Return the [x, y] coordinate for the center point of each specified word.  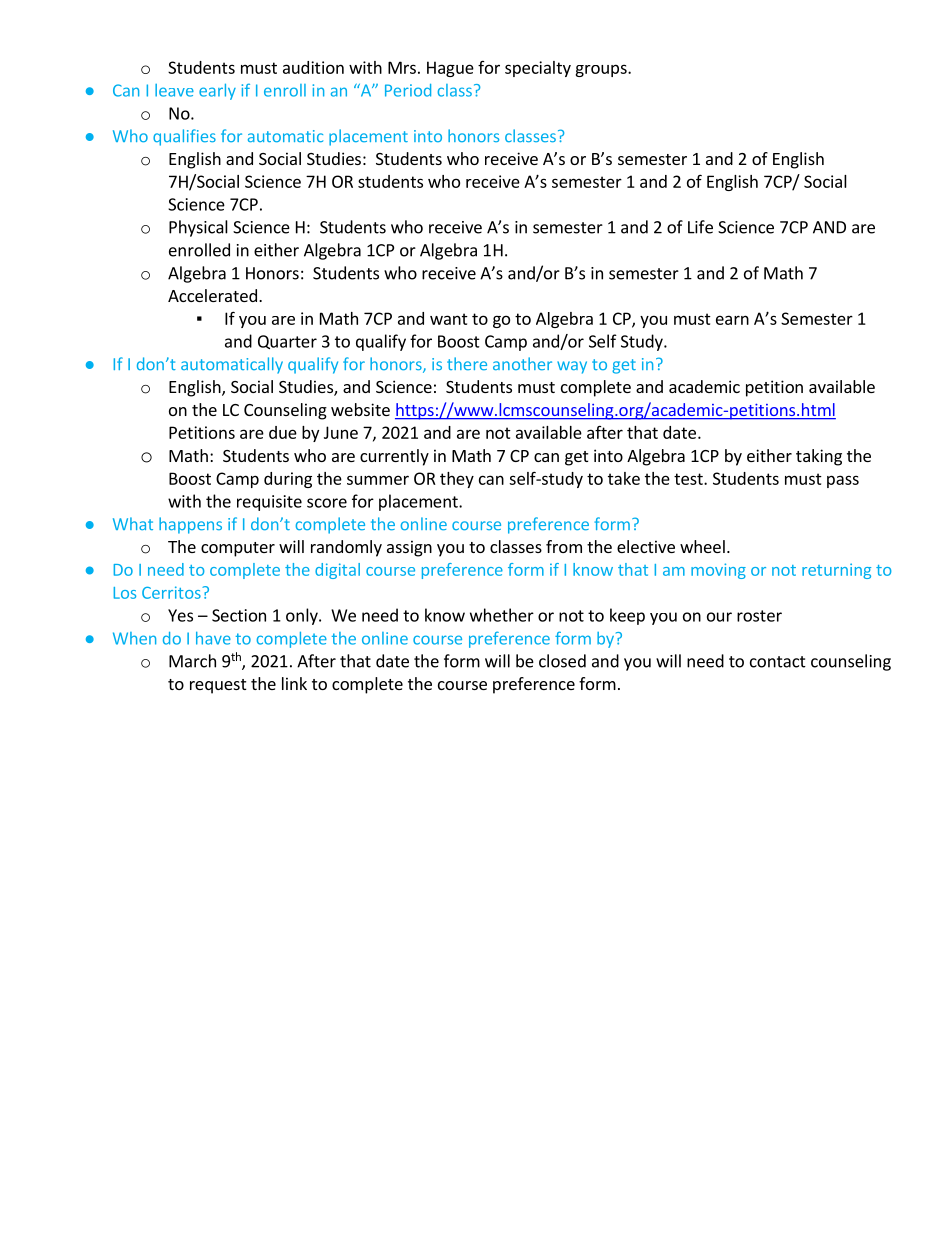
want [449, 319]
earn [732, 320]
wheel [702, 546]
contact [778, 662]
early [217, 92]
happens [190, 525]
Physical [198, 228]
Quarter [287, 342]
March [192, 661]
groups [602, 70]
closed [562, 661]
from [564, 546]
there [467, 363]
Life [700, 227]
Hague [450, 69]
